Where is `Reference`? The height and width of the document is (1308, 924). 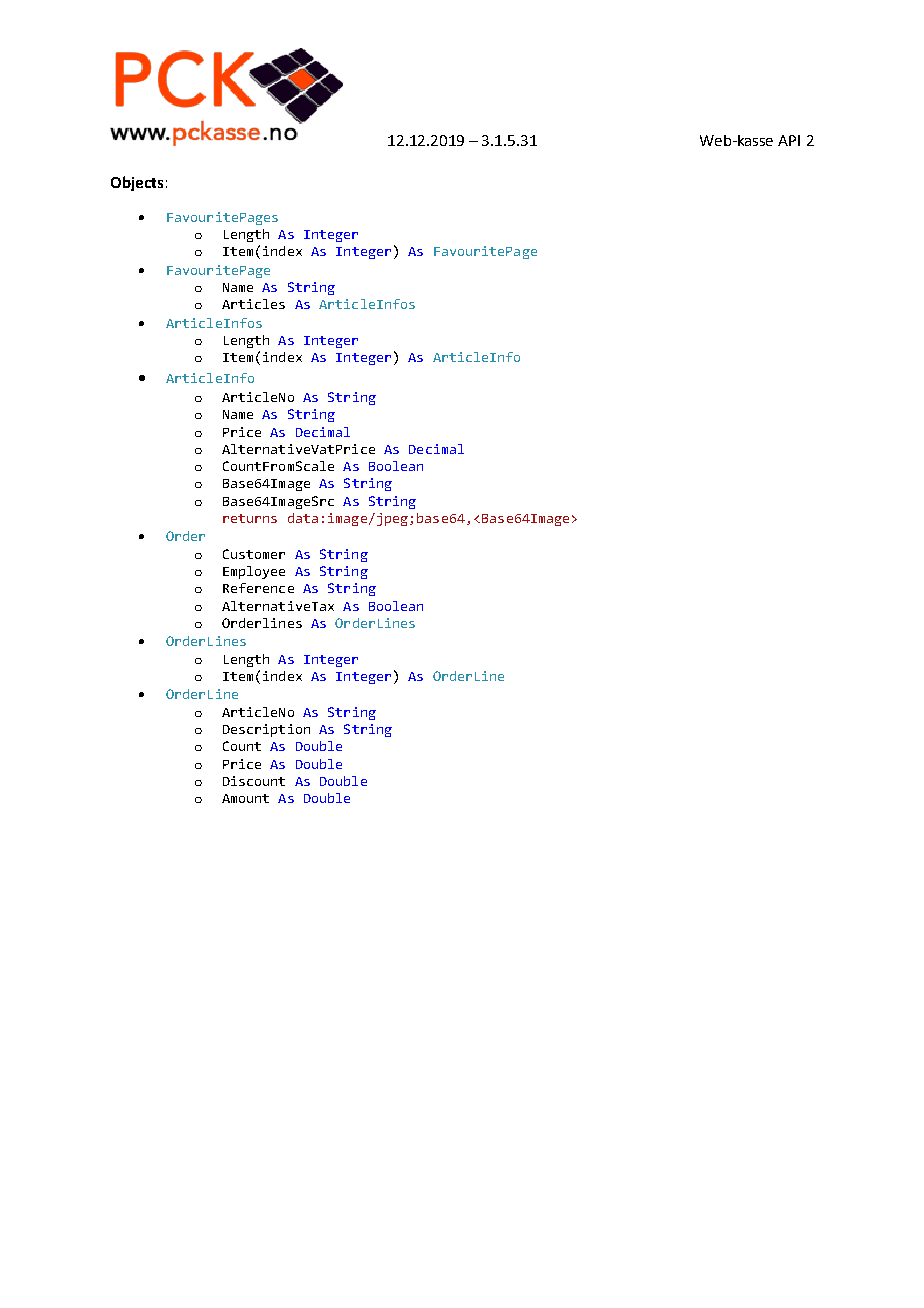 Reference is located at coordinates (258, 588).
